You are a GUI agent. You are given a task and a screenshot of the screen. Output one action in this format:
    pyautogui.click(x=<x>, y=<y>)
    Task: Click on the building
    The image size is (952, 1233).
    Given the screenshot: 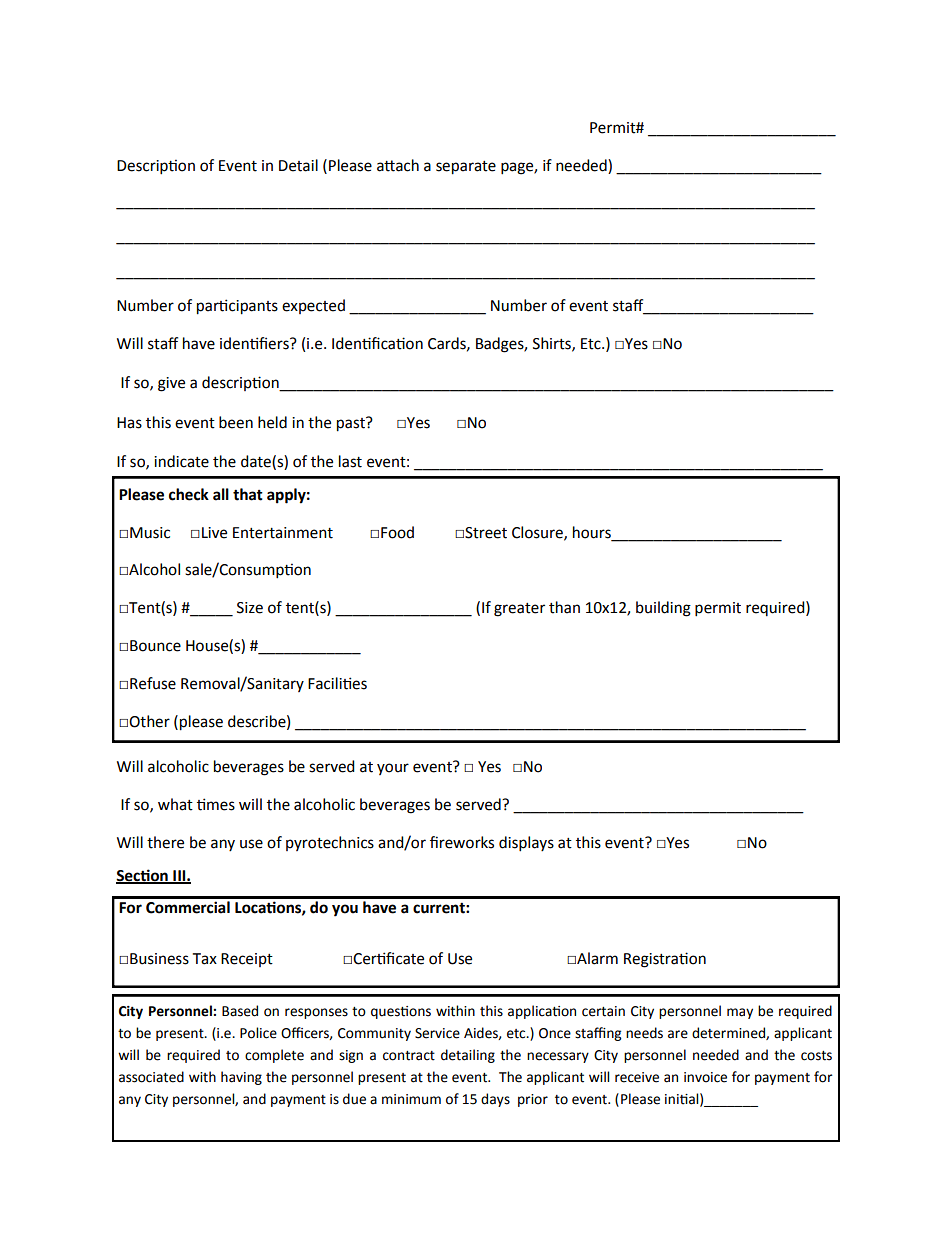 What is the action you would take?
    pyautogui.click(x=663, y=609)
